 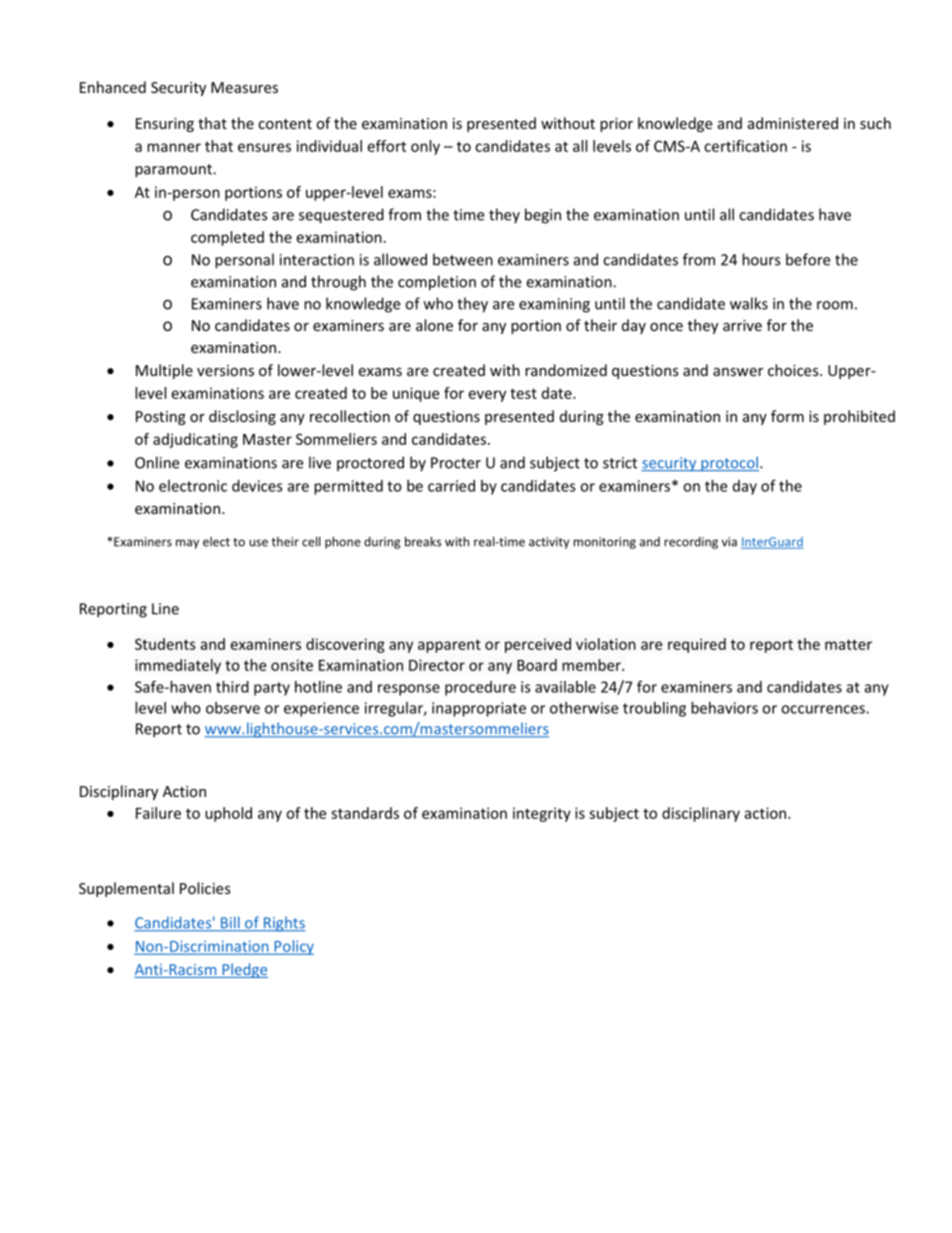 What do you see at coordinates (225, 370) in the image?
I see `versions` at bounding box center [225, 370].
